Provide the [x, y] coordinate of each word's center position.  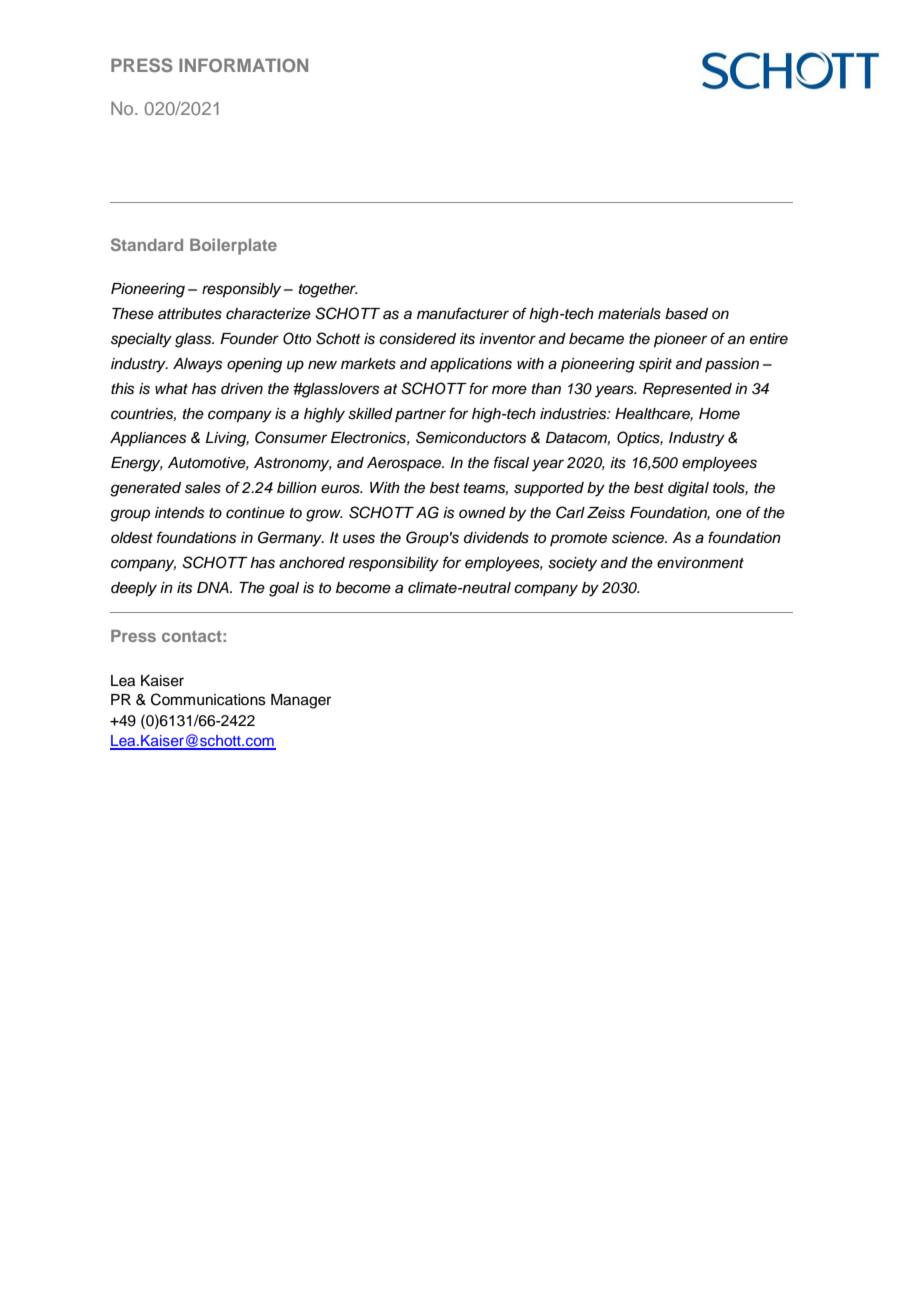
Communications [208, 699]
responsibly [241, 290]
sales [203, 488]
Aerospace [405, 464]
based [686, 314]
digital [688, 489]
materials [629, 314]
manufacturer [463, 313]
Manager [301, 701]
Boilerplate [233, 246]
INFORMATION [243, 65]
